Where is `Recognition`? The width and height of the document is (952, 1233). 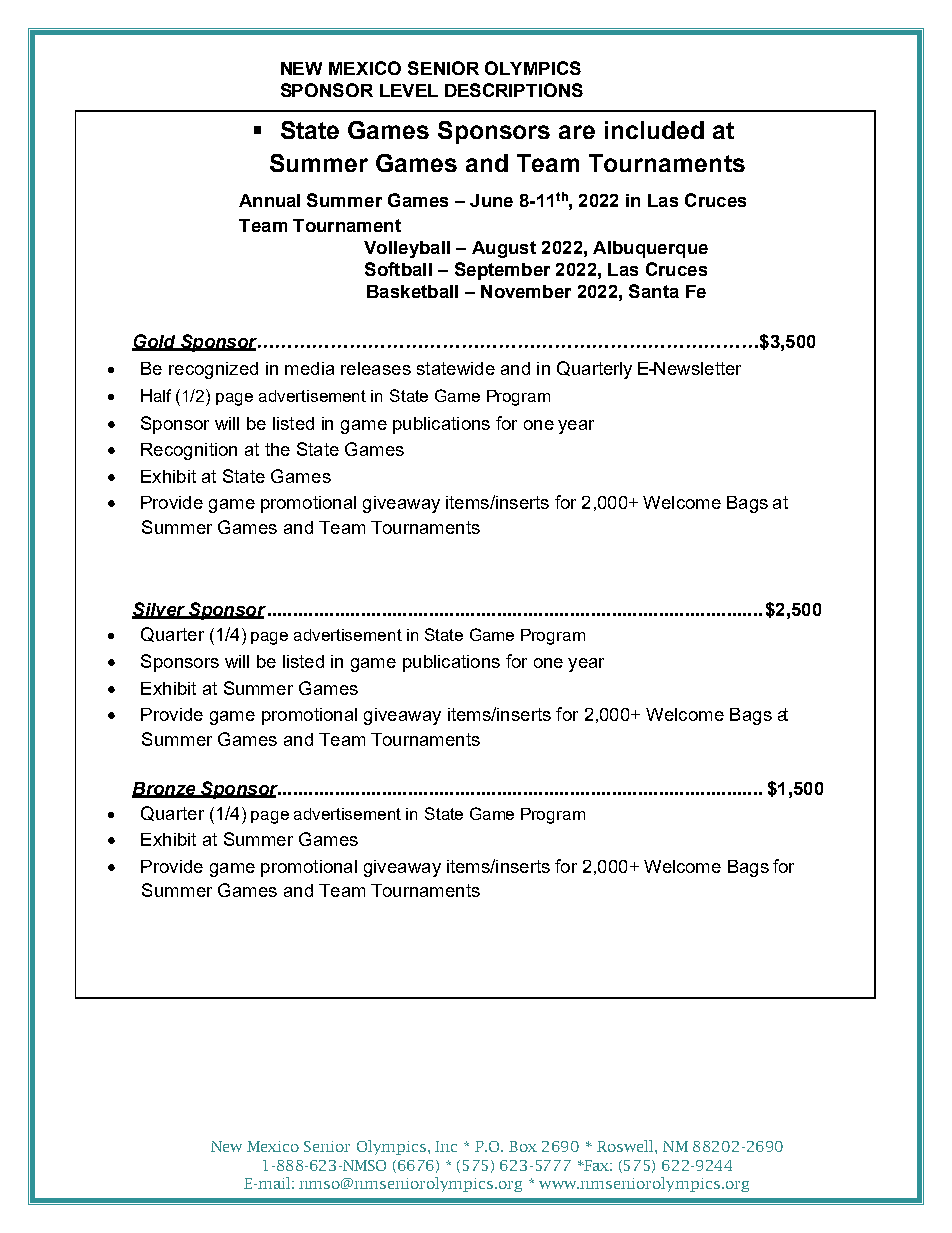
Recognition is located at coordinates (189, 451).
